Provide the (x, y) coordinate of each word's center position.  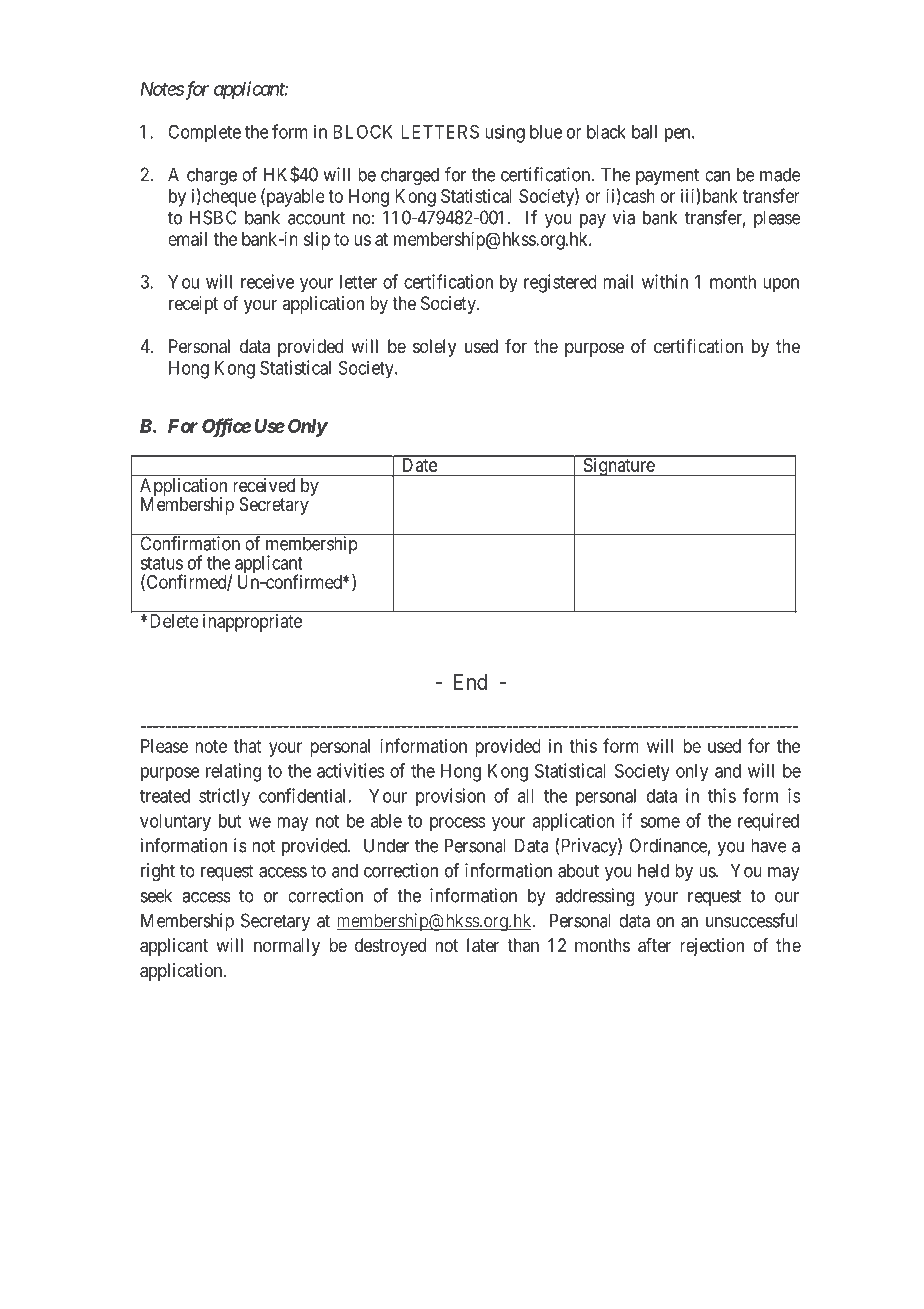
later (483, 945)
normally (287, 947)
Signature (618, 467)
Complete (204, 134)
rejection (712, 947)
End (470, 682)
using (505, 133)
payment (667, 176)
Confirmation (190, 543)
